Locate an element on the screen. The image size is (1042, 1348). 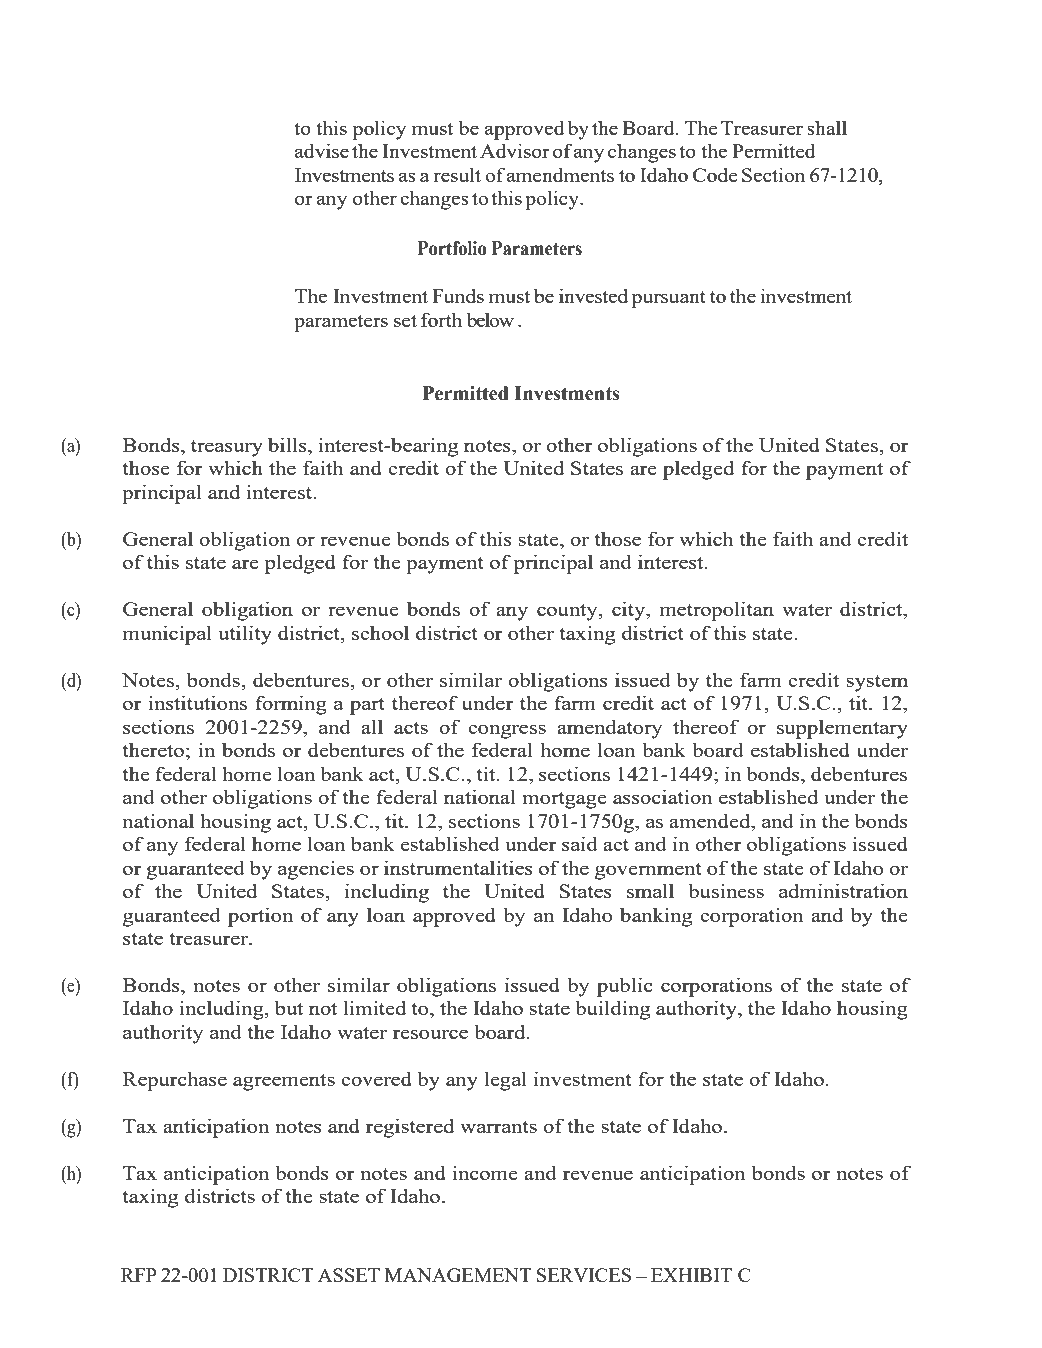
result is located at coordinates (457, 174).
